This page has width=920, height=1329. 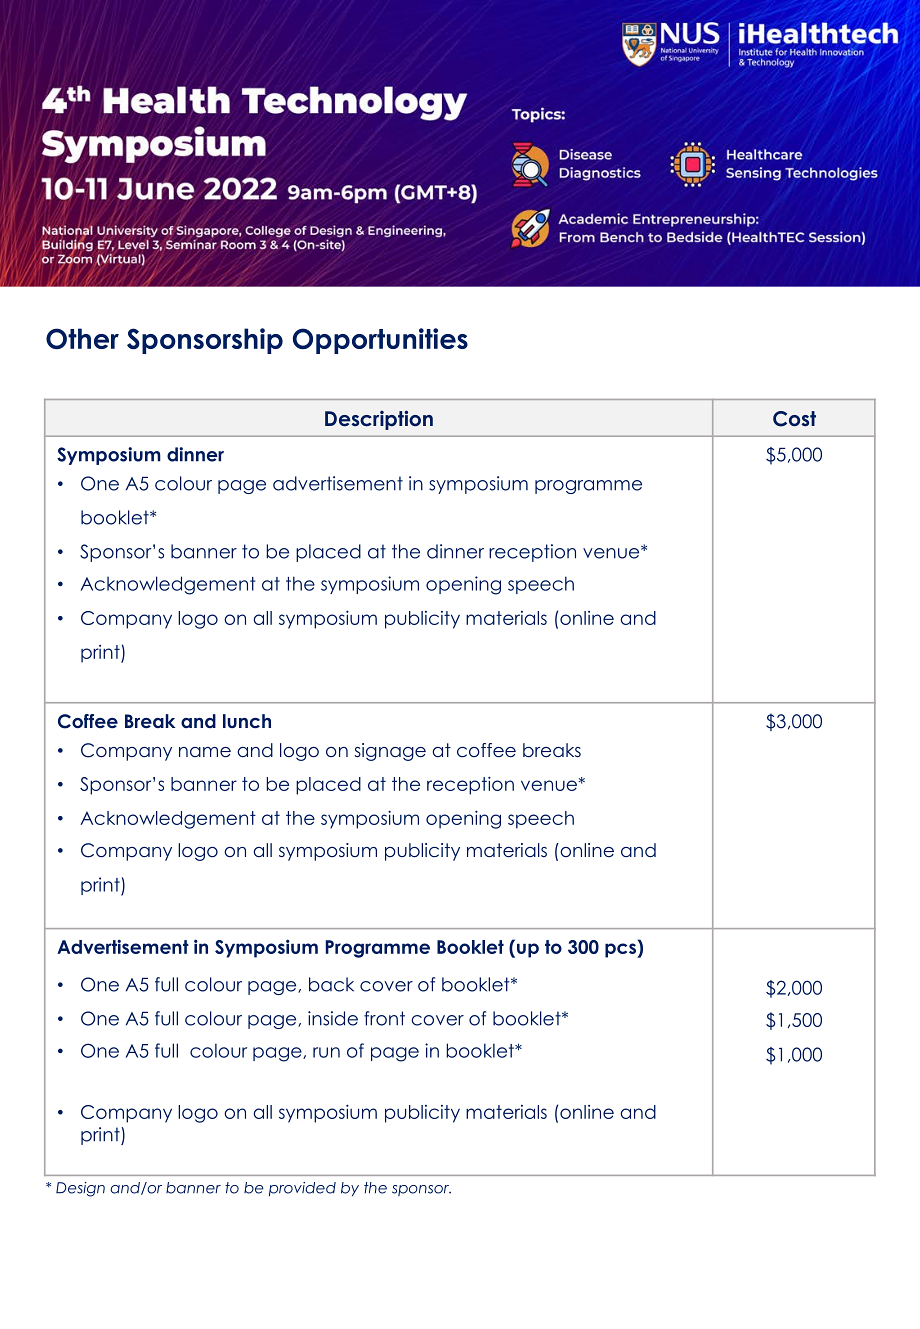 What do you see at coordinates (390, 752) in the page?
I see `signage` at bounding box center [390, 752].
